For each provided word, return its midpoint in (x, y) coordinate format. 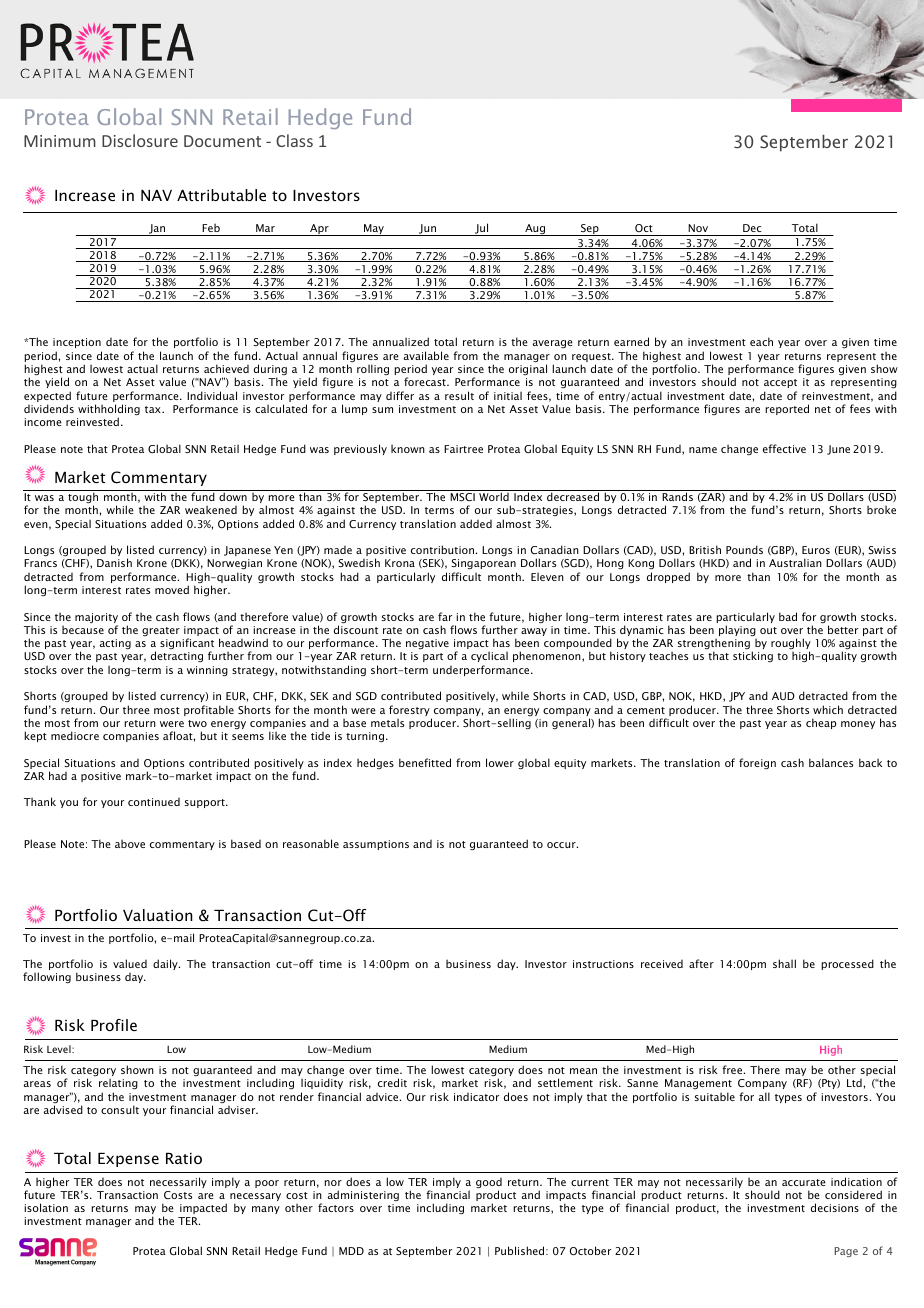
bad (788, 616)
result (459, 395)
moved (172, 589)
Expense (128, 1160)
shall (784, 963)
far (445, 616)
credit (392, 1082)
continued (154, 802)
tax (154, 409)
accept (780, 383)
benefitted (425, 762)
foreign (757, 763)
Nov (698, 228)
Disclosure (140, 140)
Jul (482, 229)
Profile (114, 1025)
